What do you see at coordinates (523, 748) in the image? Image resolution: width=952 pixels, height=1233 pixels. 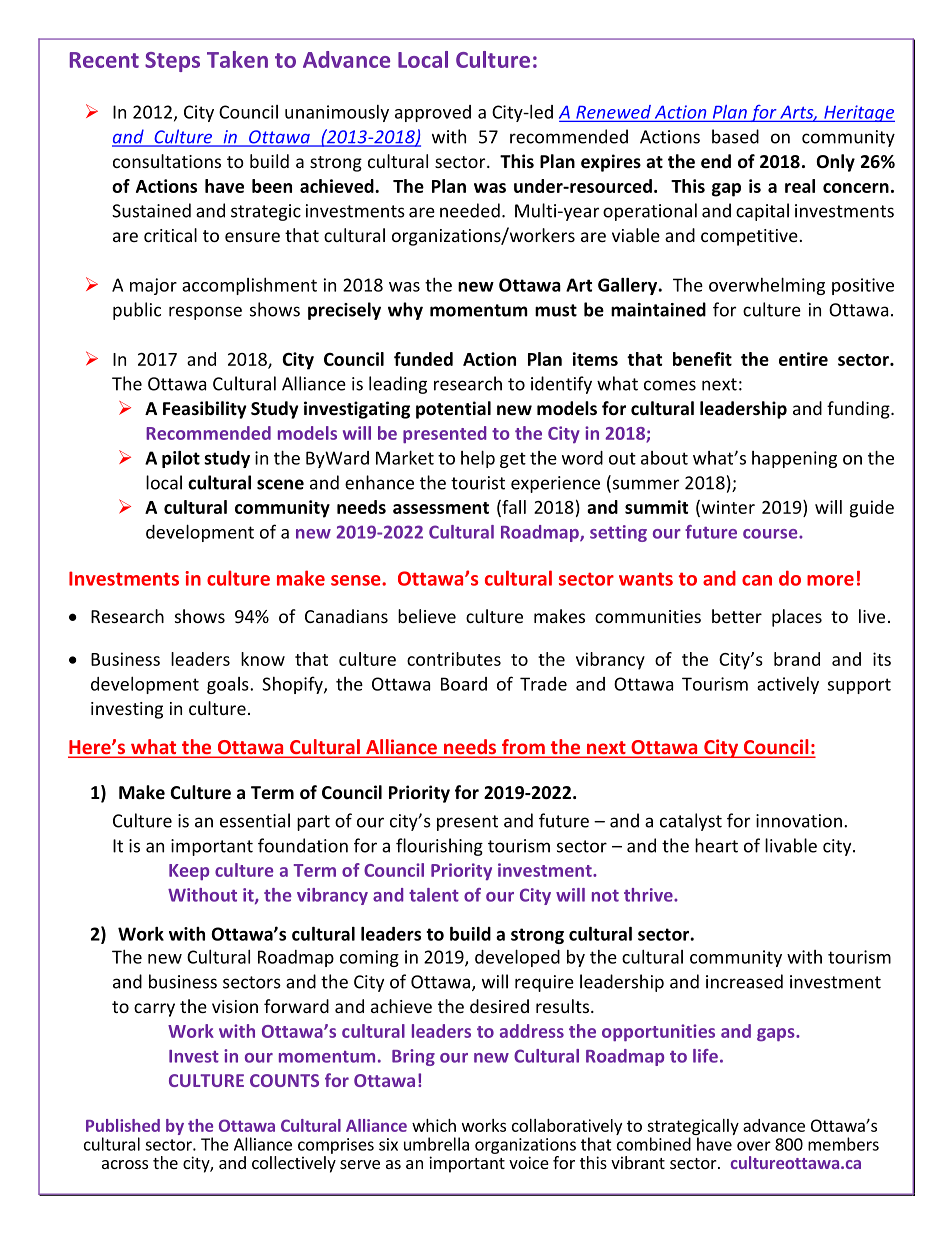 I see `from` at bounding box center [523, 748].
